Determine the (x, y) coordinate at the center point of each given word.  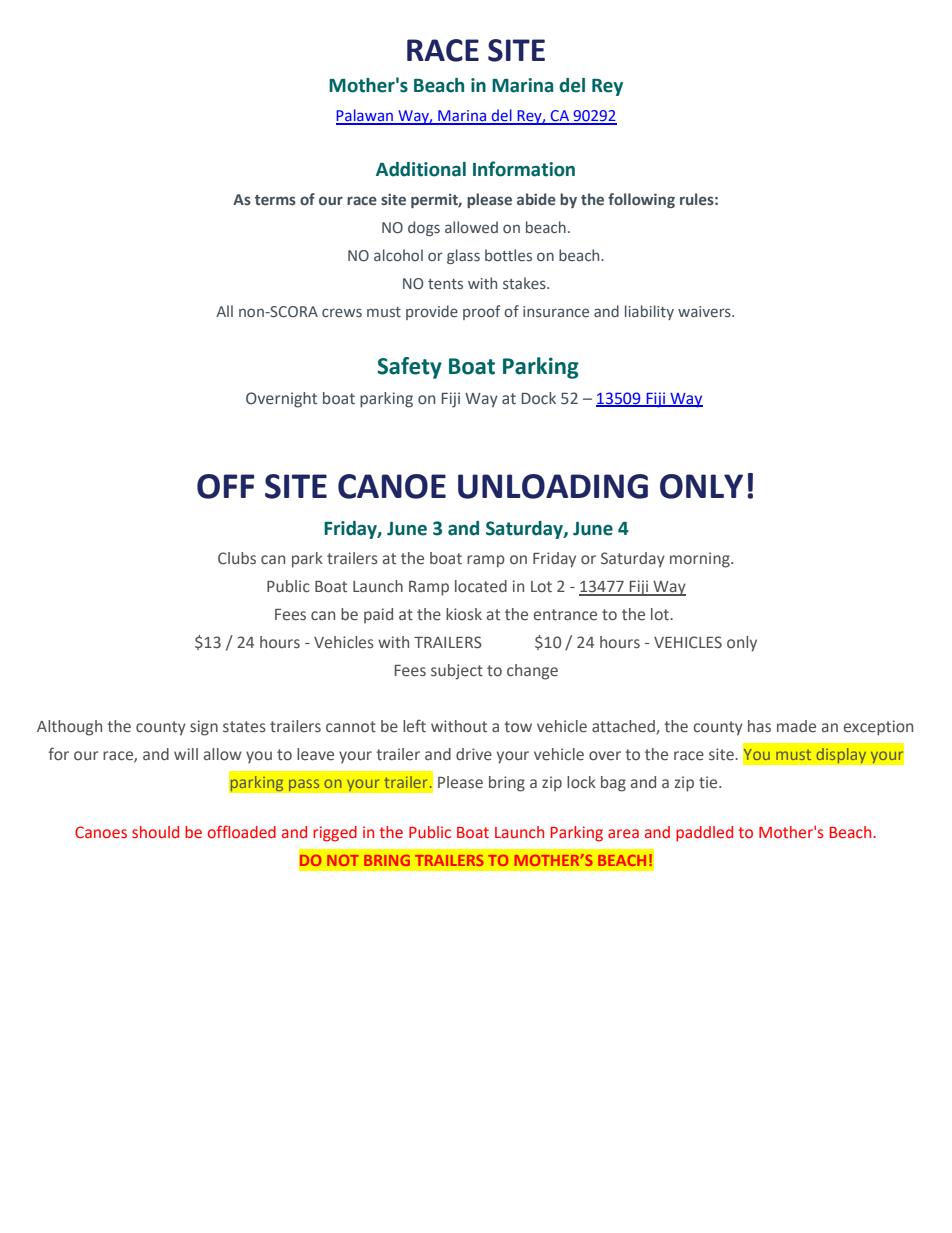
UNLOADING (553, 486)
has (759, 726)
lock (581, 782)
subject (457, 672)
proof (481, 312)
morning (701, 560)
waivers (705, 311)
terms (275, 200)
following (641, 200)
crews (342, 312)
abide (536, 199)
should (155, 832)
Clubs (237, 558)
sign (204, 728)
